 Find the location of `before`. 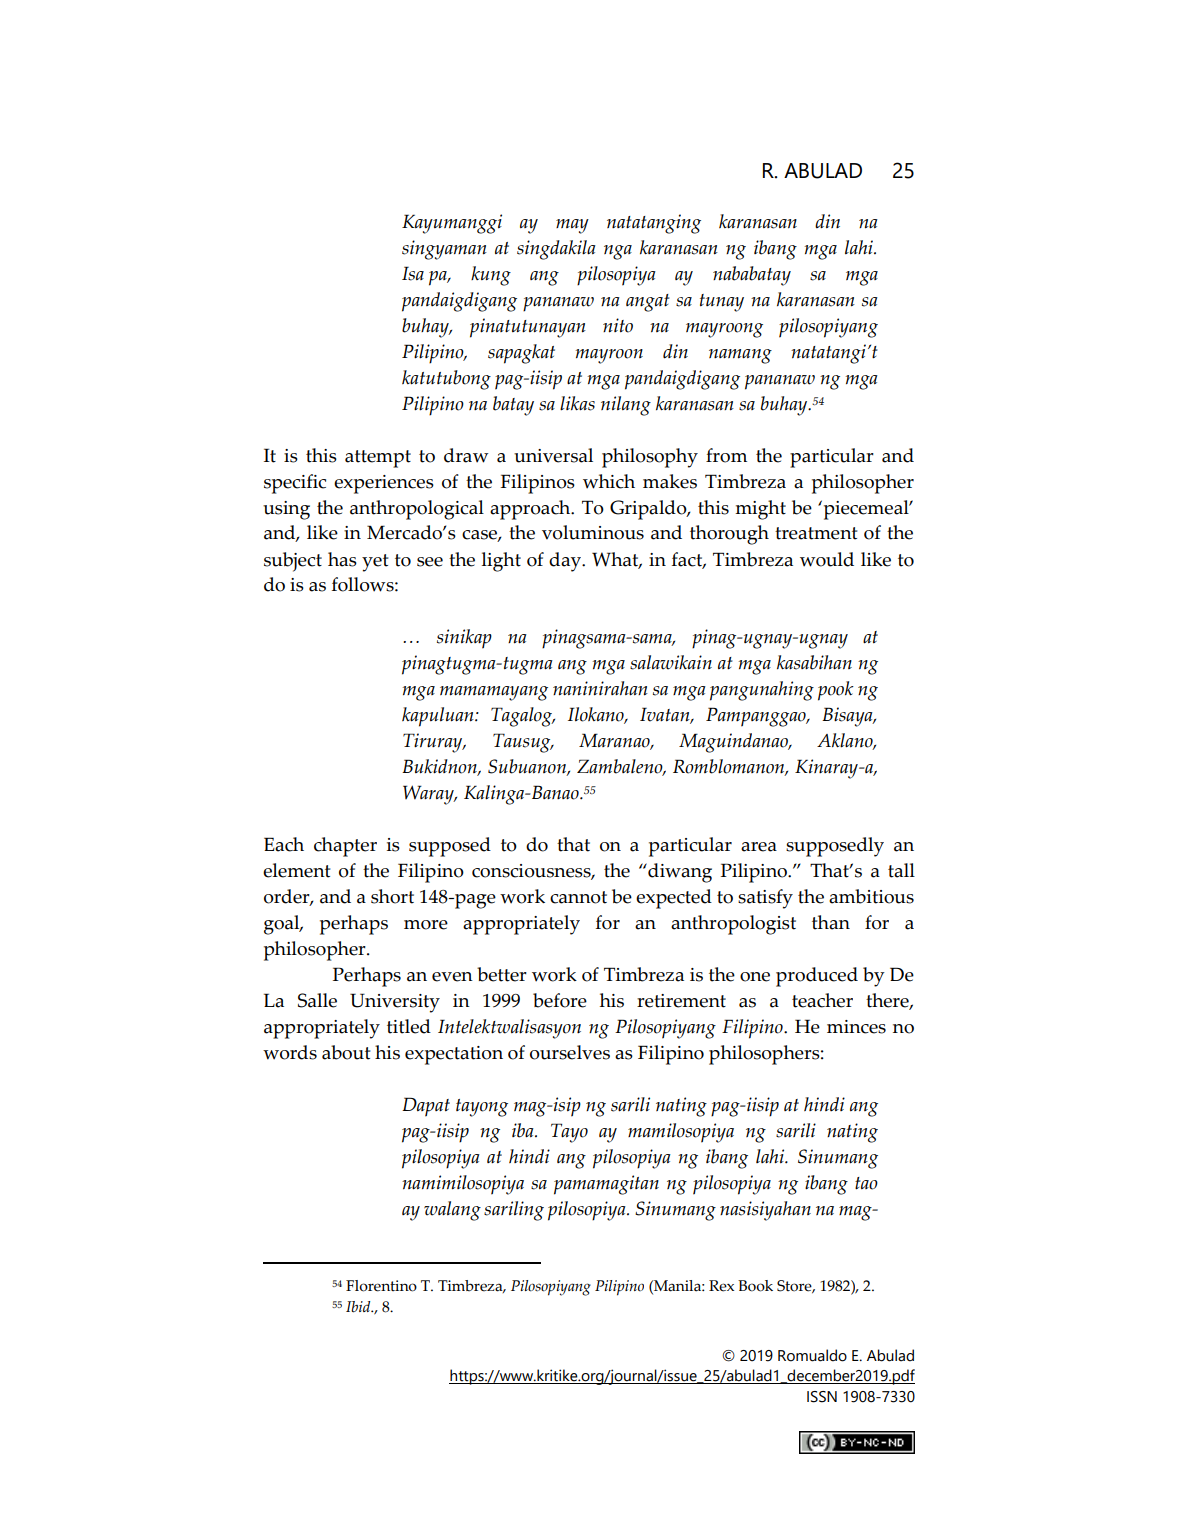

before is located at coordinates (560, 1000).
